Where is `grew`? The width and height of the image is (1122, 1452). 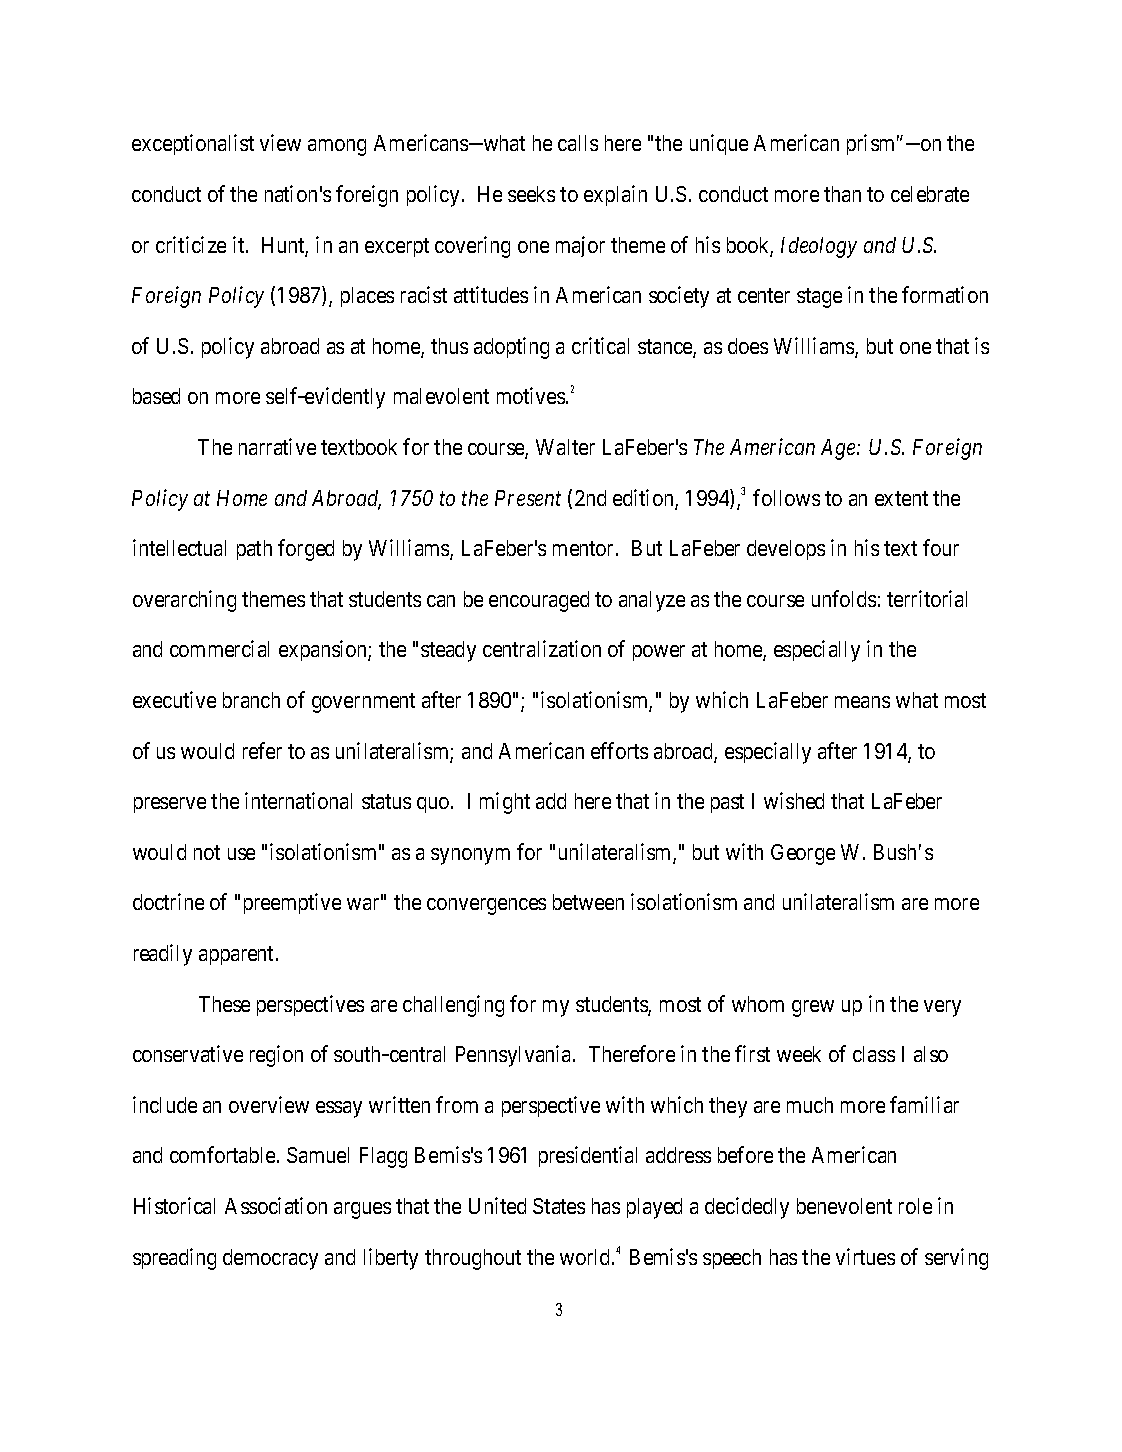
grew is located at coordinates (813, 1008).
